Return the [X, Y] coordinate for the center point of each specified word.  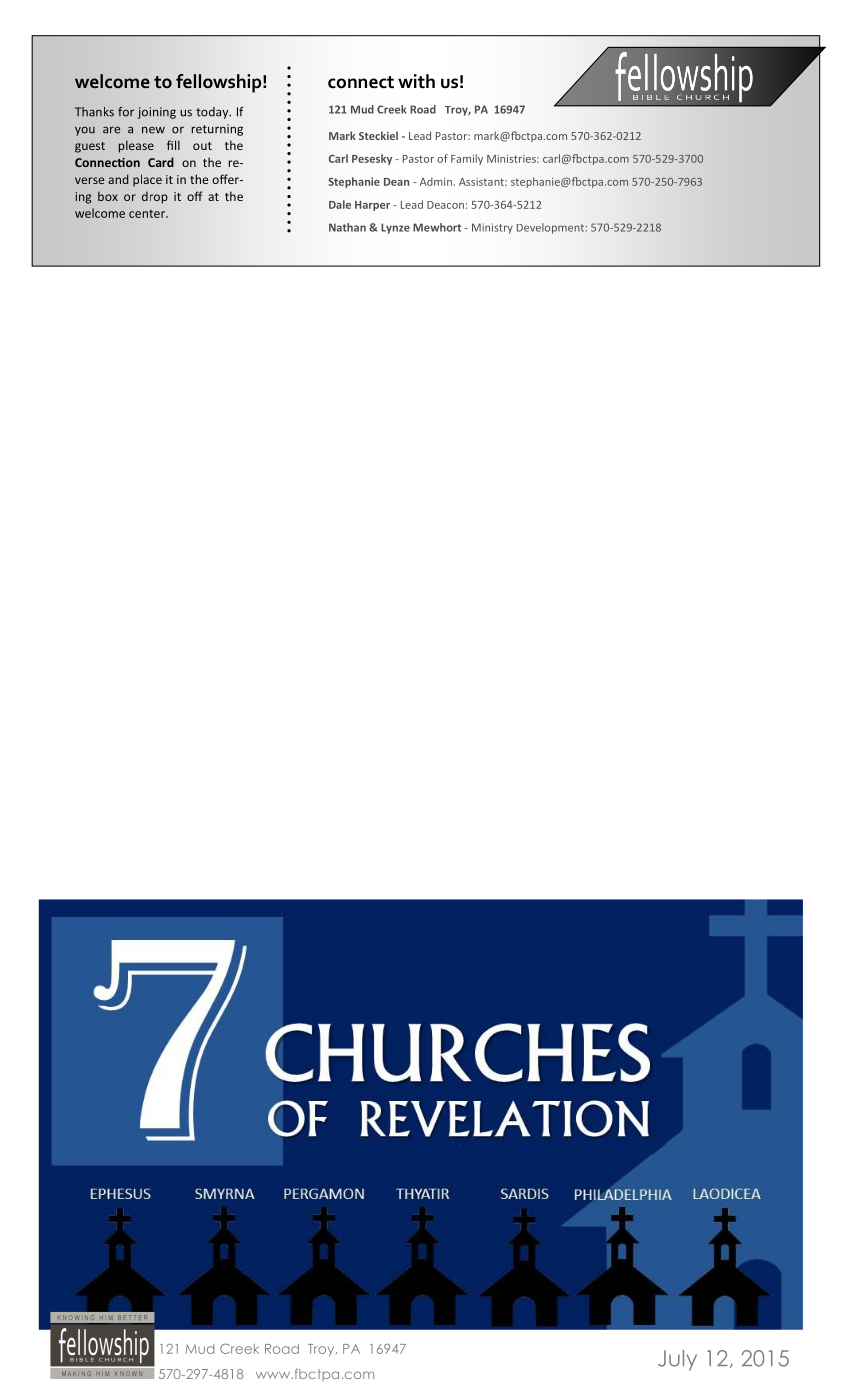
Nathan [347, 227]
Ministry [492, 228]
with [416, 81]
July [677, 1360]
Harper [372, 206]
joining [157, 113]
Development [551, 228]
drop [155, 198]
